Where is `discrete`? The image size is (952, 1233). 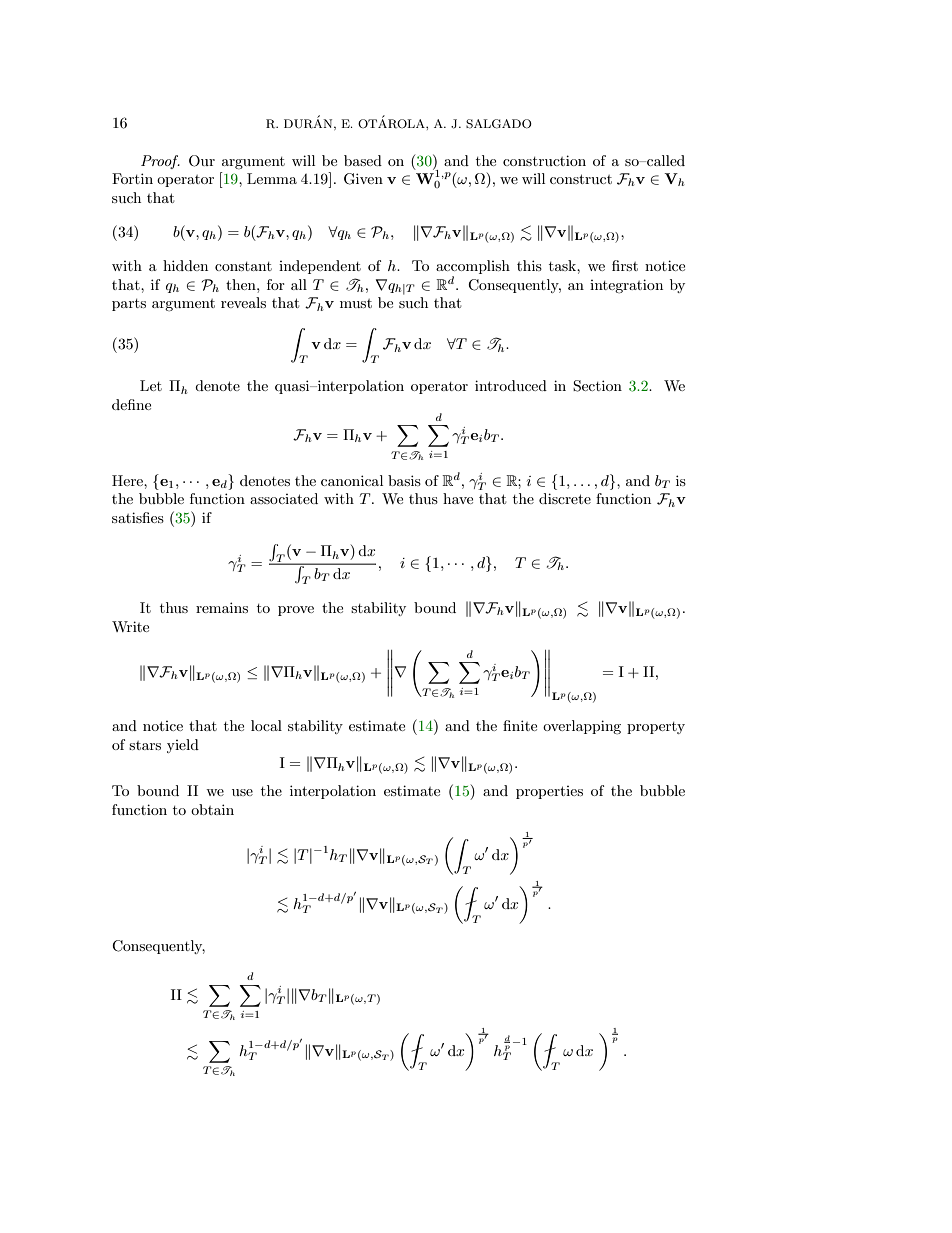
discrete is located at coordinates (565, 498).
